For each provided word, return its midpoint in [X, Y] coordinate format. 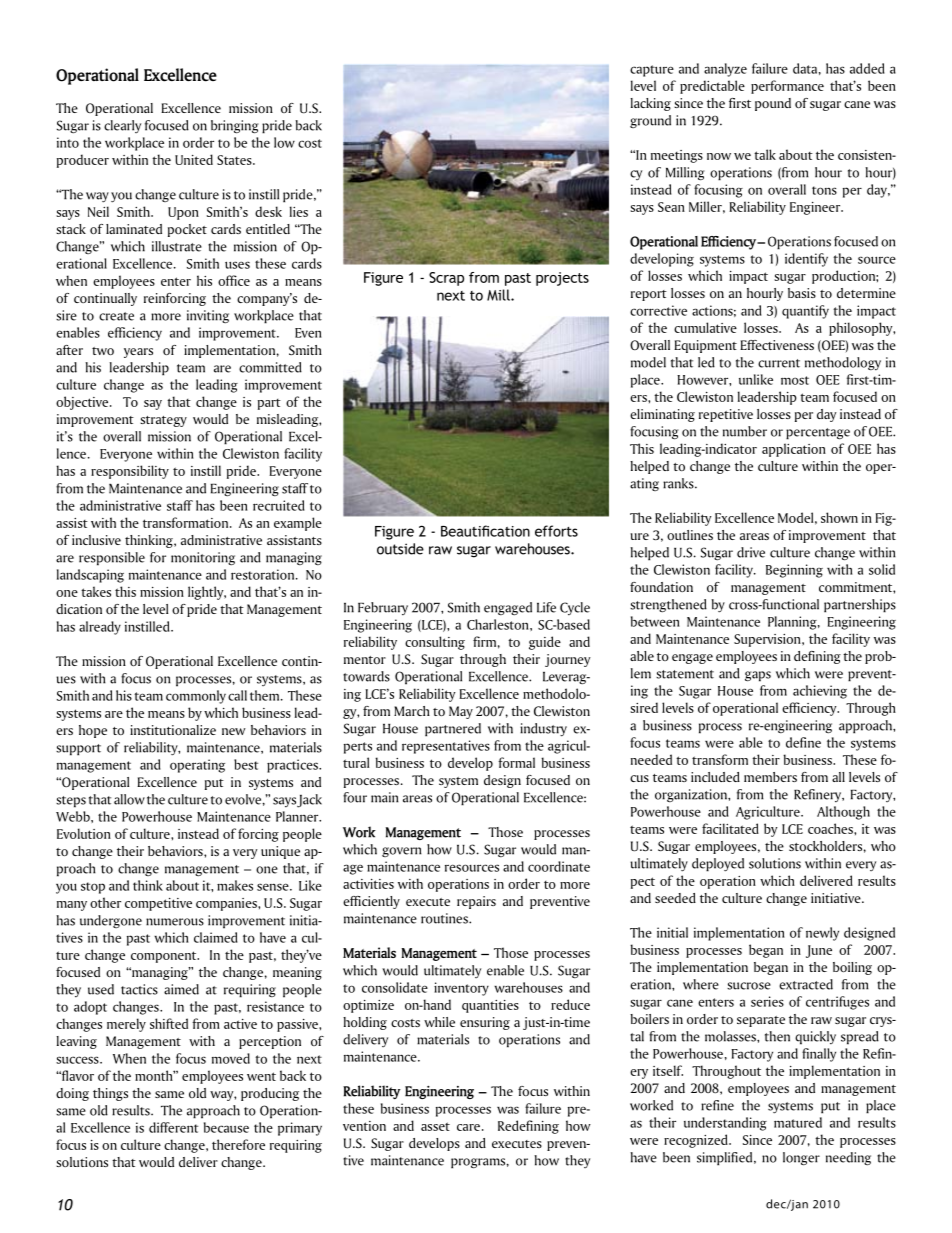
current [779, 363]
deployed [718, 865]
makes [235, 885]
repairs [476, 902]
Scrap [446, 279]
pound [773, 104]
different [173, 1127]
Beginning [794, 571]
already [100, 628]
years [138, 353]
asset [435, 1126]
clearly [122, 126]
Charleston [499, 624]
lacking [651, 104]
